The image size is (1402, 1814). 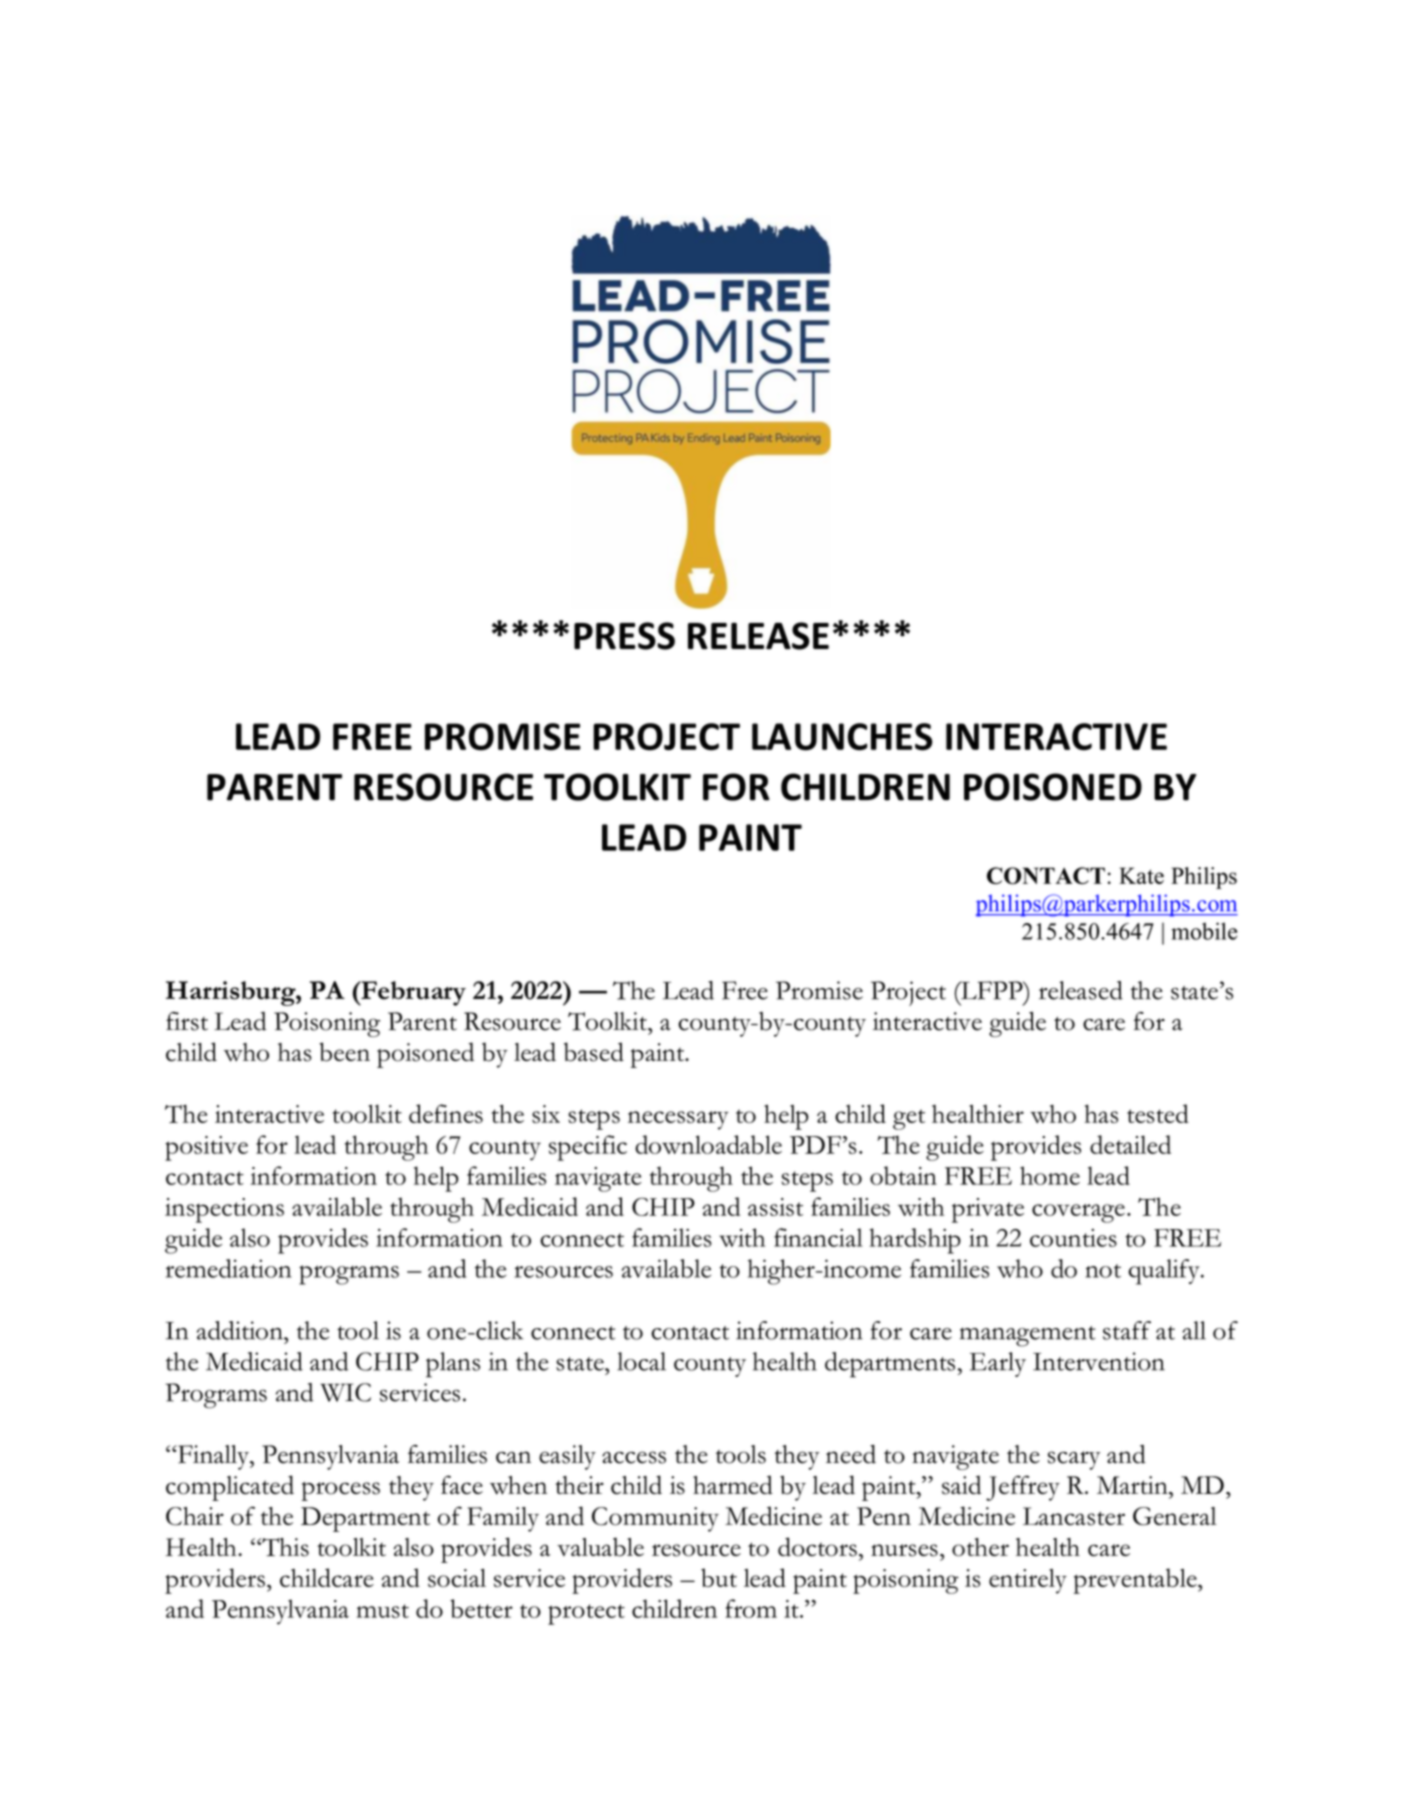 What do you see at coordinates (842, 737) in the document?
I see `LAUNCHES` at bounding box center [842, 737].
